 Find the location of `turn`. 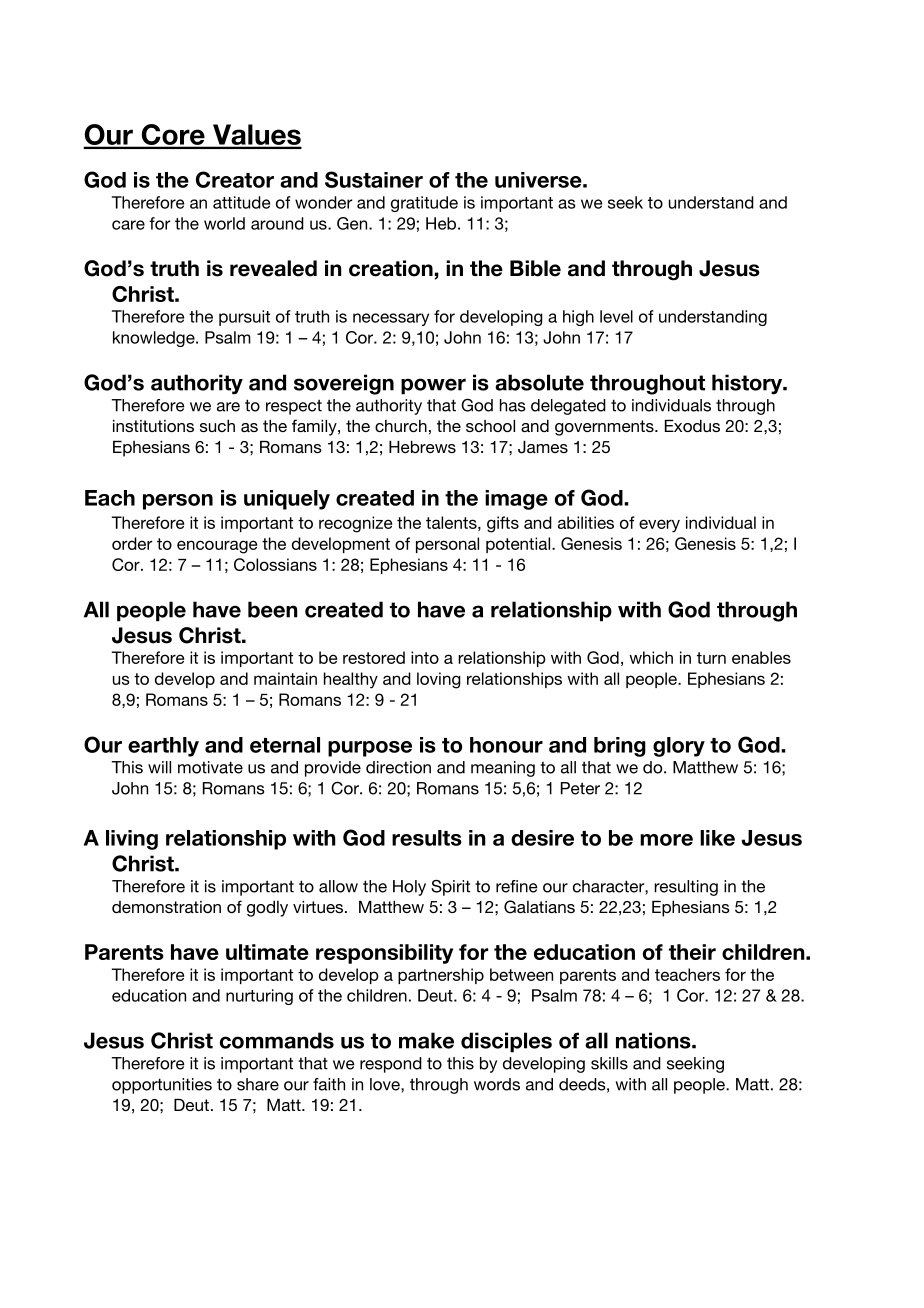

turn is located at coordinates (711, 658).
